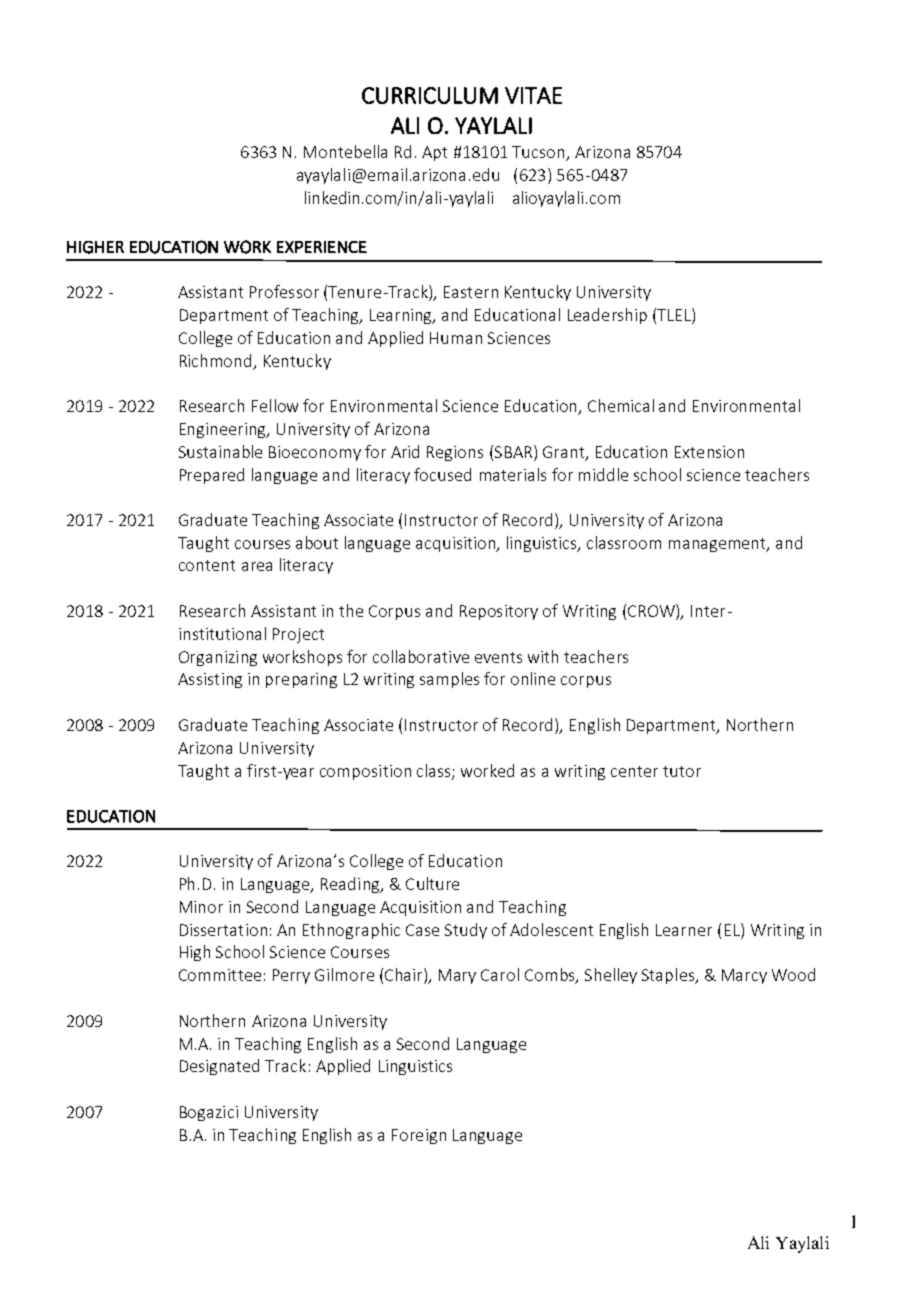 This screenshot has height=1308, width=924. What do you see at coordinates (533, 95) in the screenshot?
I see `VITAE` at bounding box center [533, 95].
